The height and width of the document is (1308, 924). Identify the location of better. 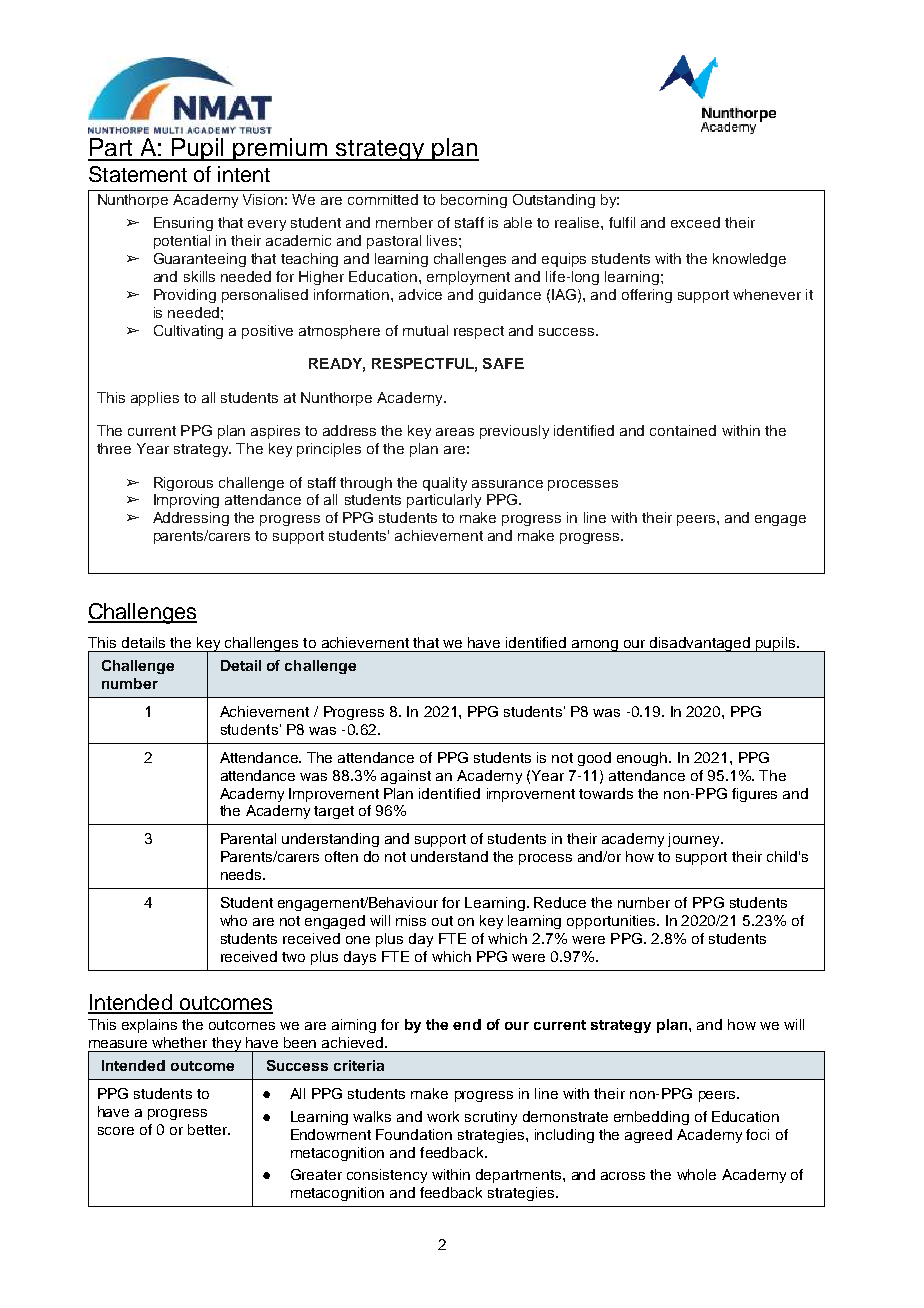
(208, 1129).
